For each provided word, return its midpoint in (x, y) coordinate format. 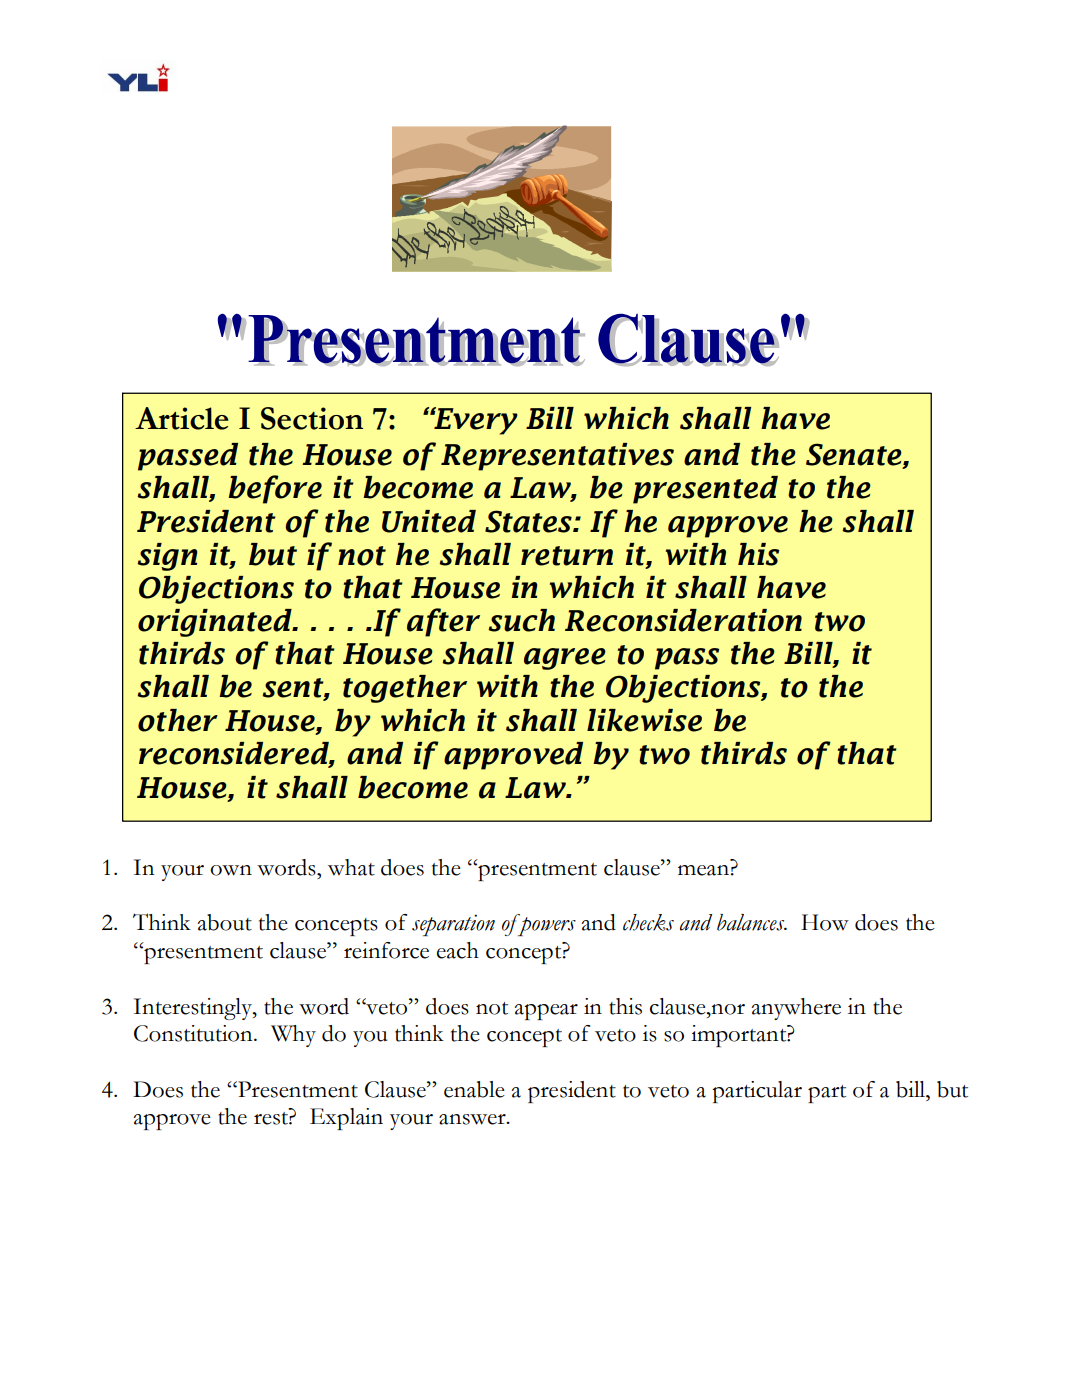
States (529, 521)
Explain (346, 1119)
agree (565, 659)
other (178, 720)
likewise (644, 720)
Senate (855, 455)
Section (312, 418)
